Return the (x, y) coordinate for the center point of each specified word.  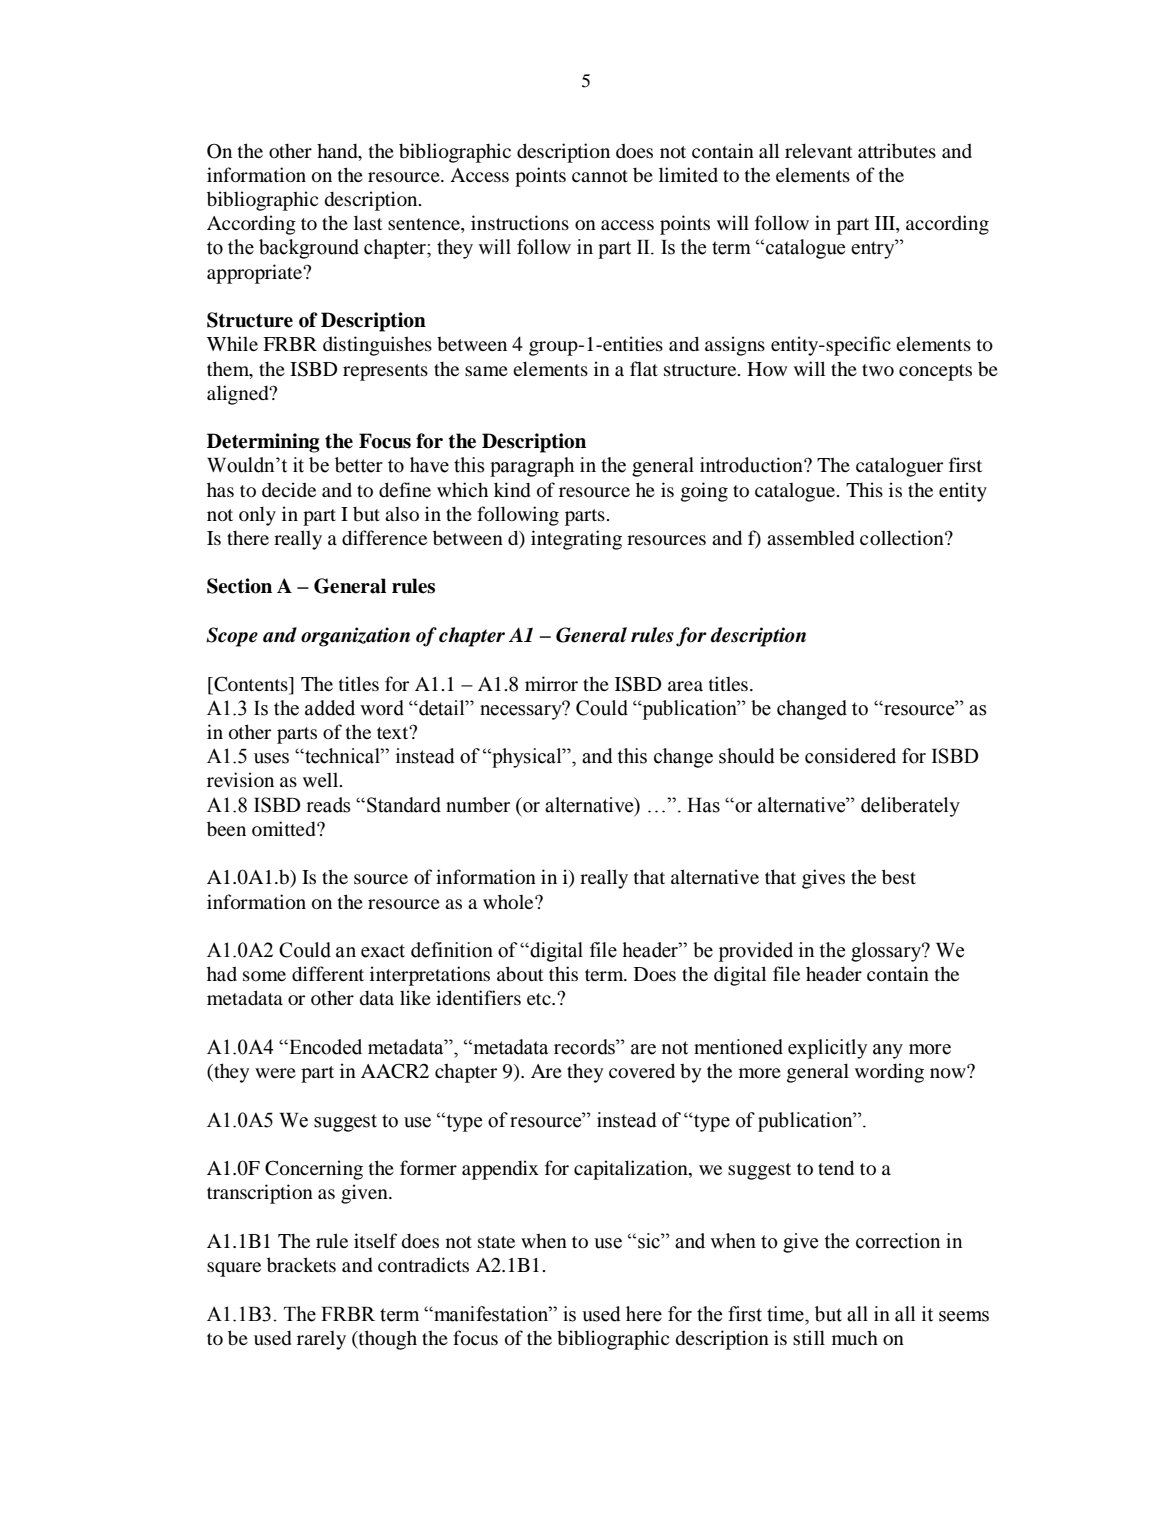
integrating (576, 540)
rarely (321, 1340)
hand (338, 150)
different (328, 973)
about (520, 974)
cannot (600, 176)
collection (903, 537)
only (257, 516)
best (899, 877)
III (886, 223)
